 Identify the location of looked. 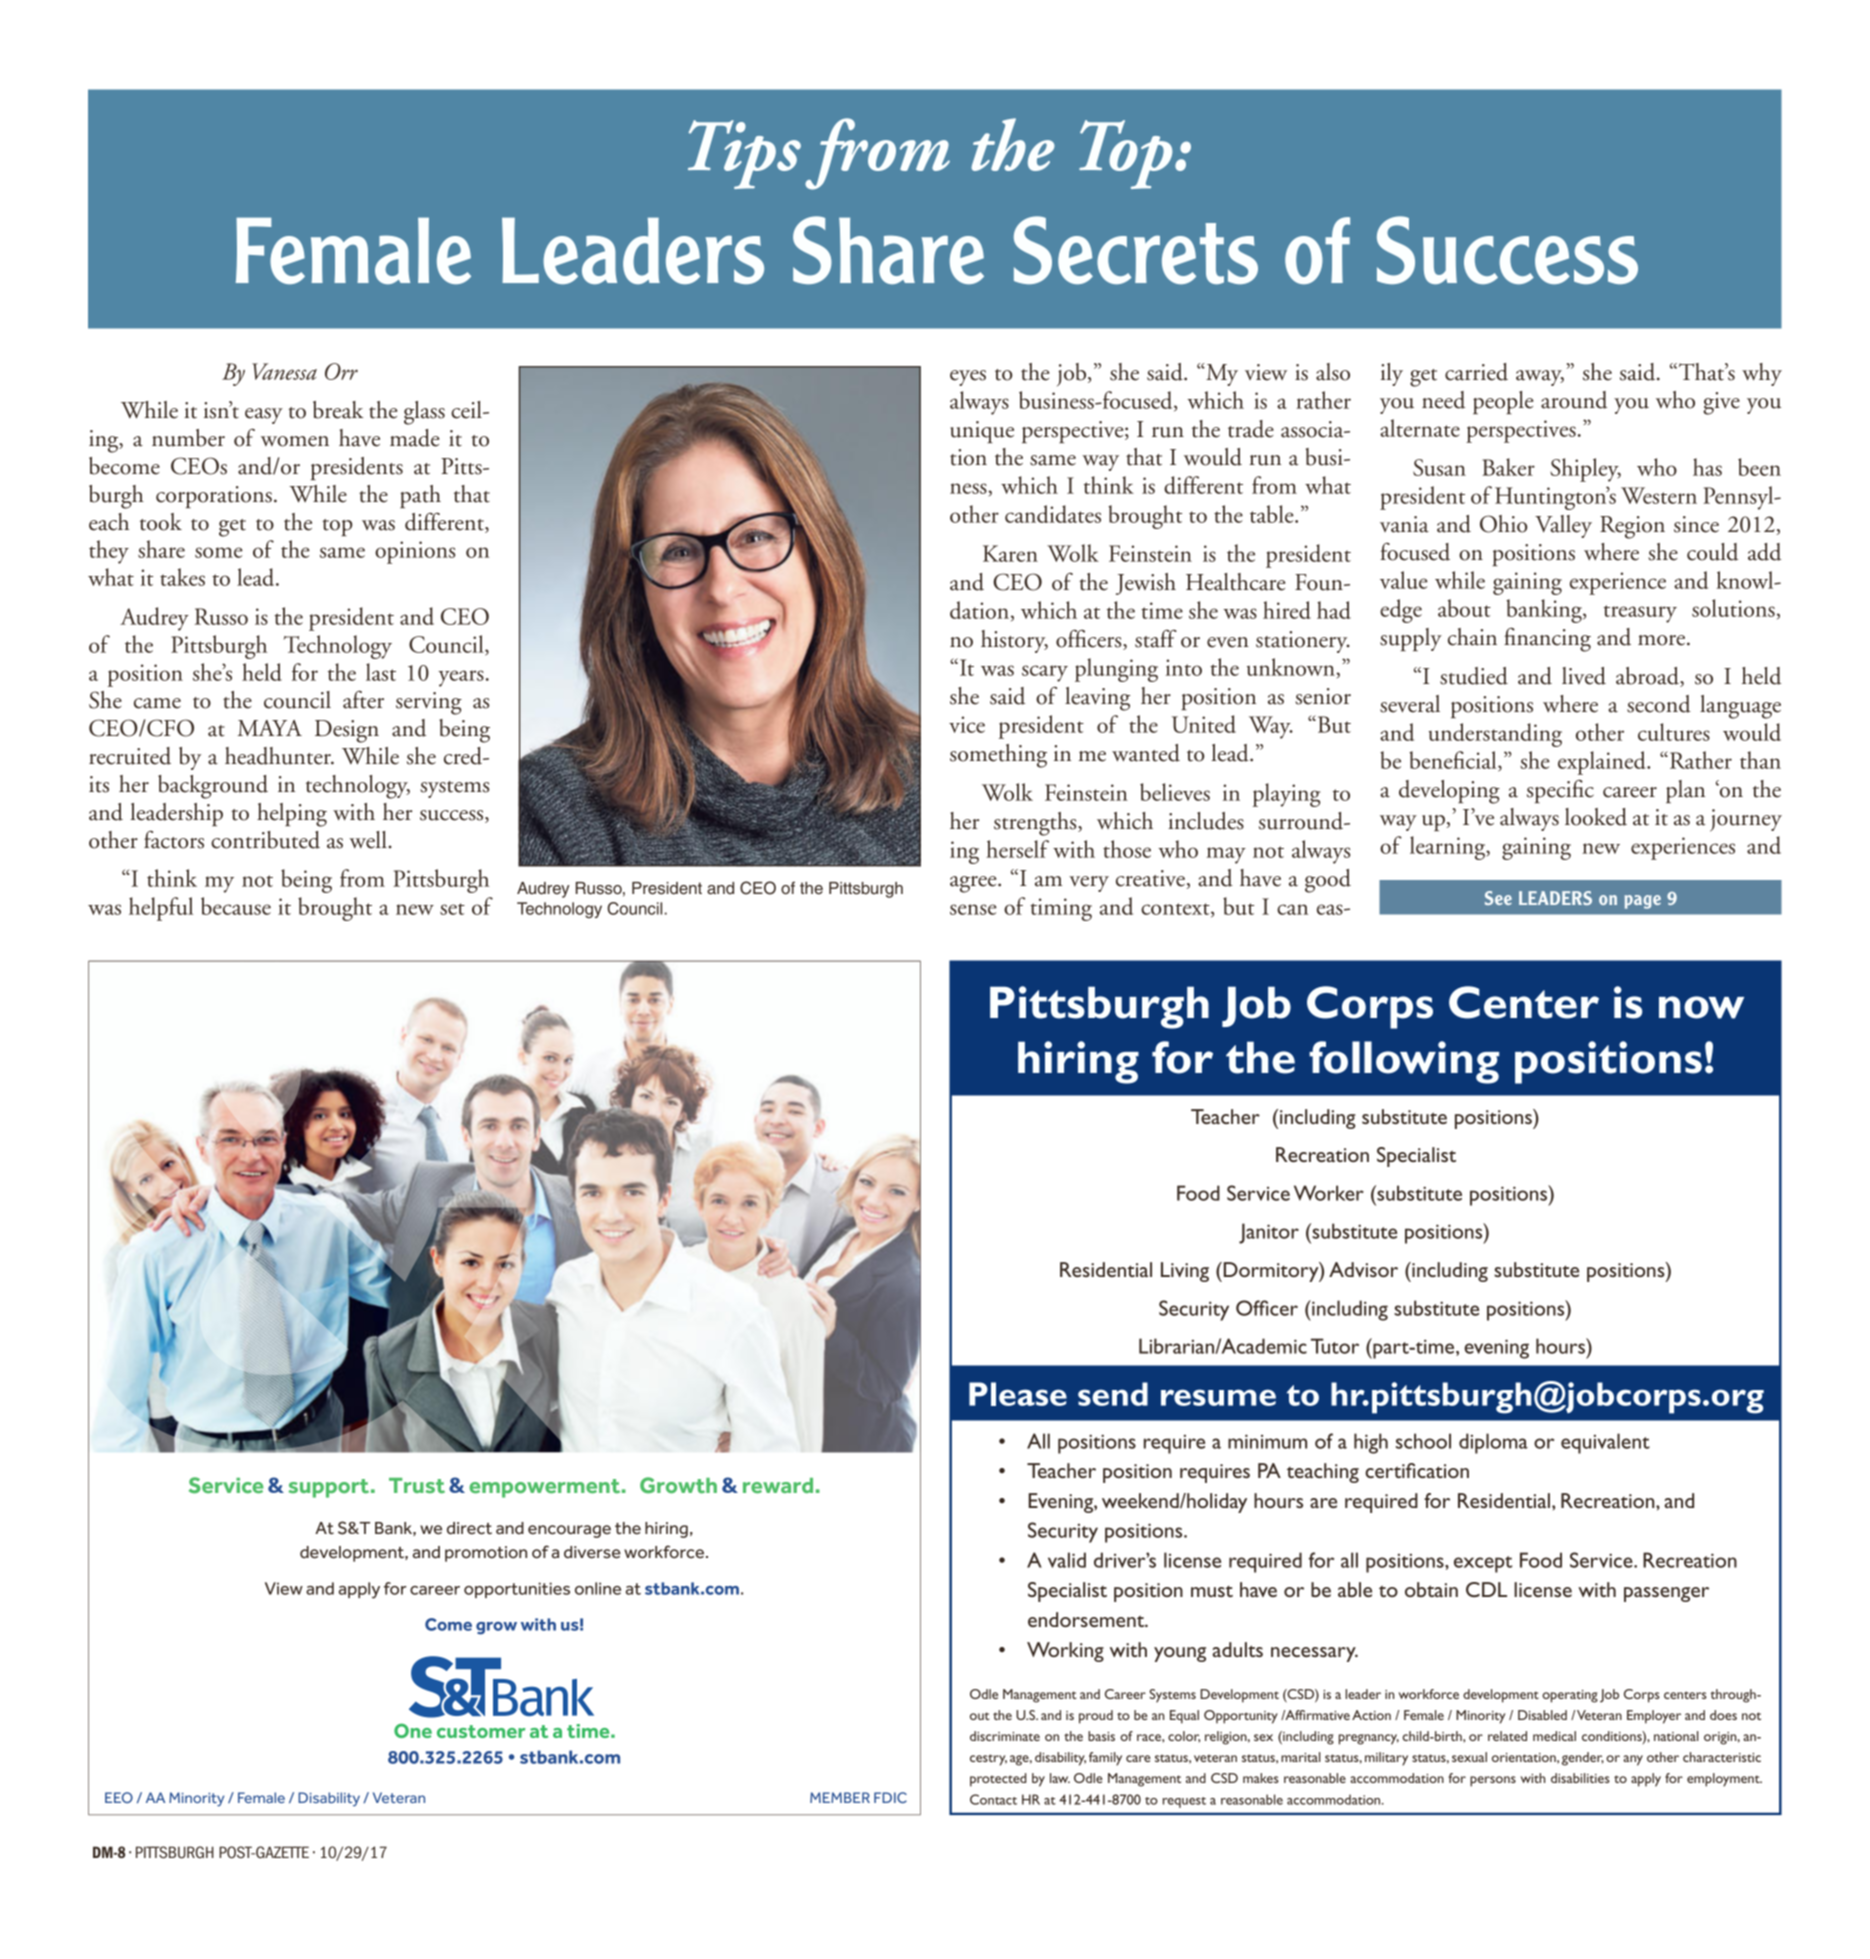
(1596, 817).
